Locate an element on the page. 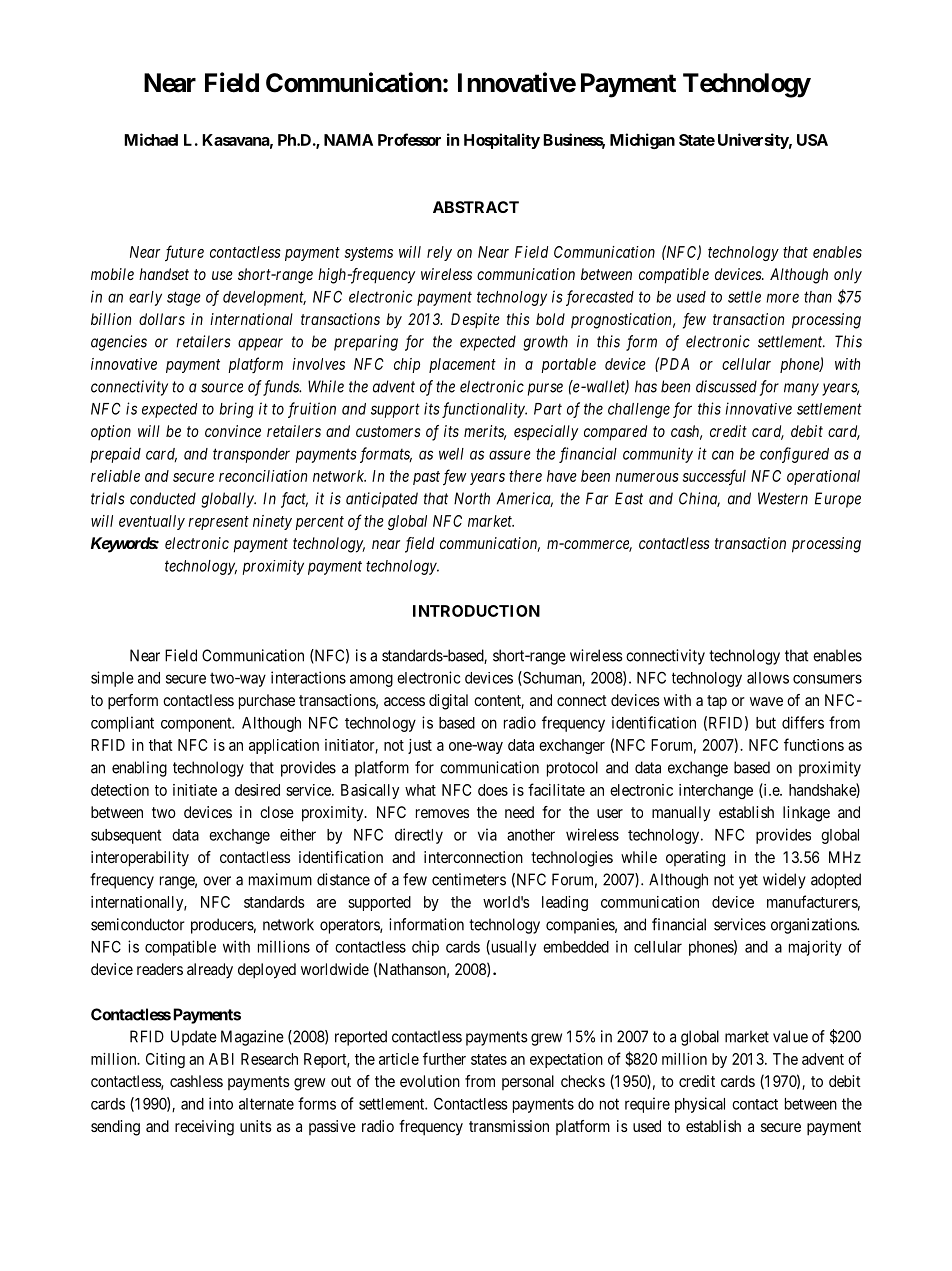 Image resolution: width=952 pixels, height=1271 pixels. conducted is located at coordinates (163, 498).
